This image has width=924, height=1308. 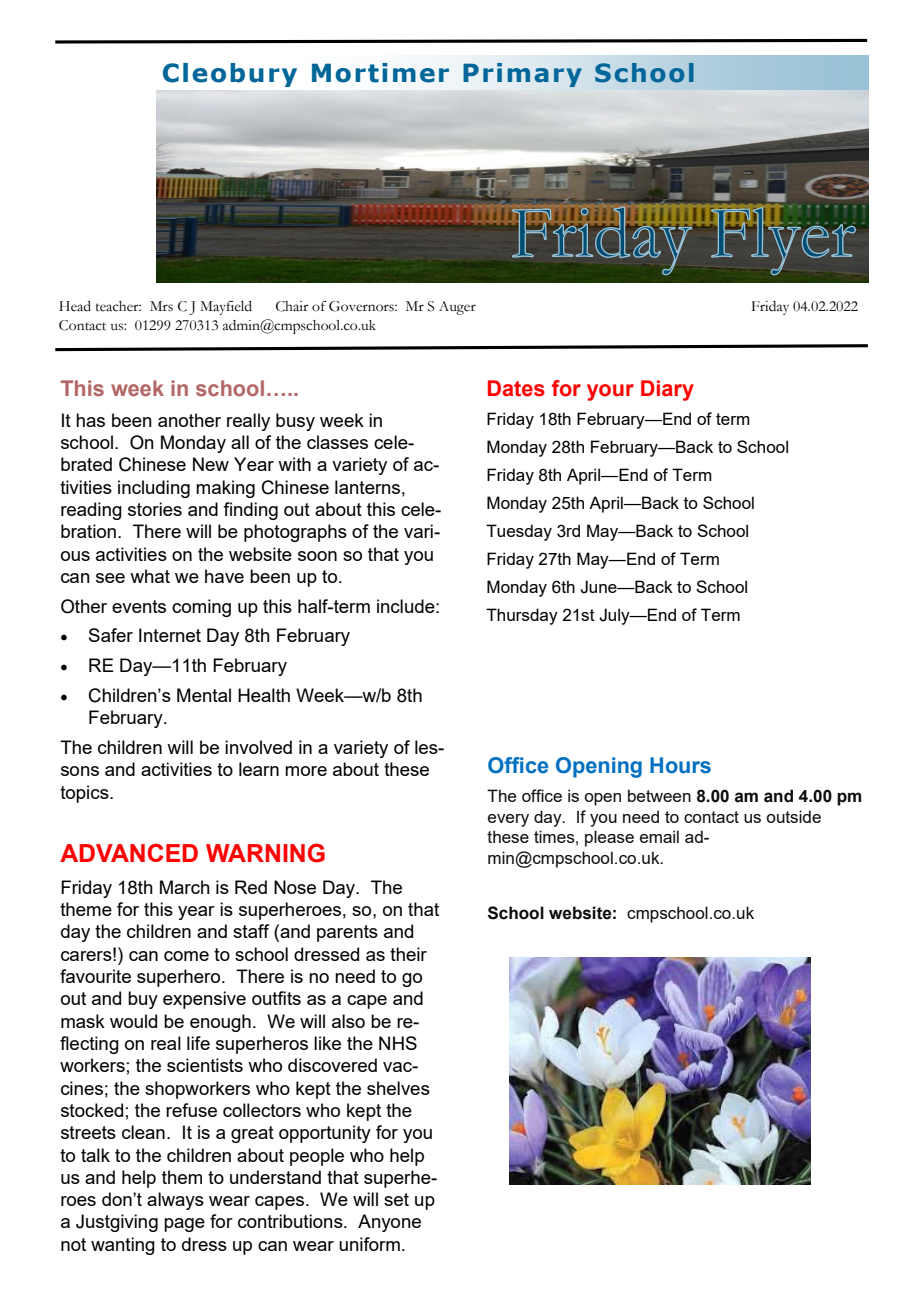 What do you see at coordinates (129, 853) in the image?
I see `ADVANCED` at bounding box center [129, 853].
